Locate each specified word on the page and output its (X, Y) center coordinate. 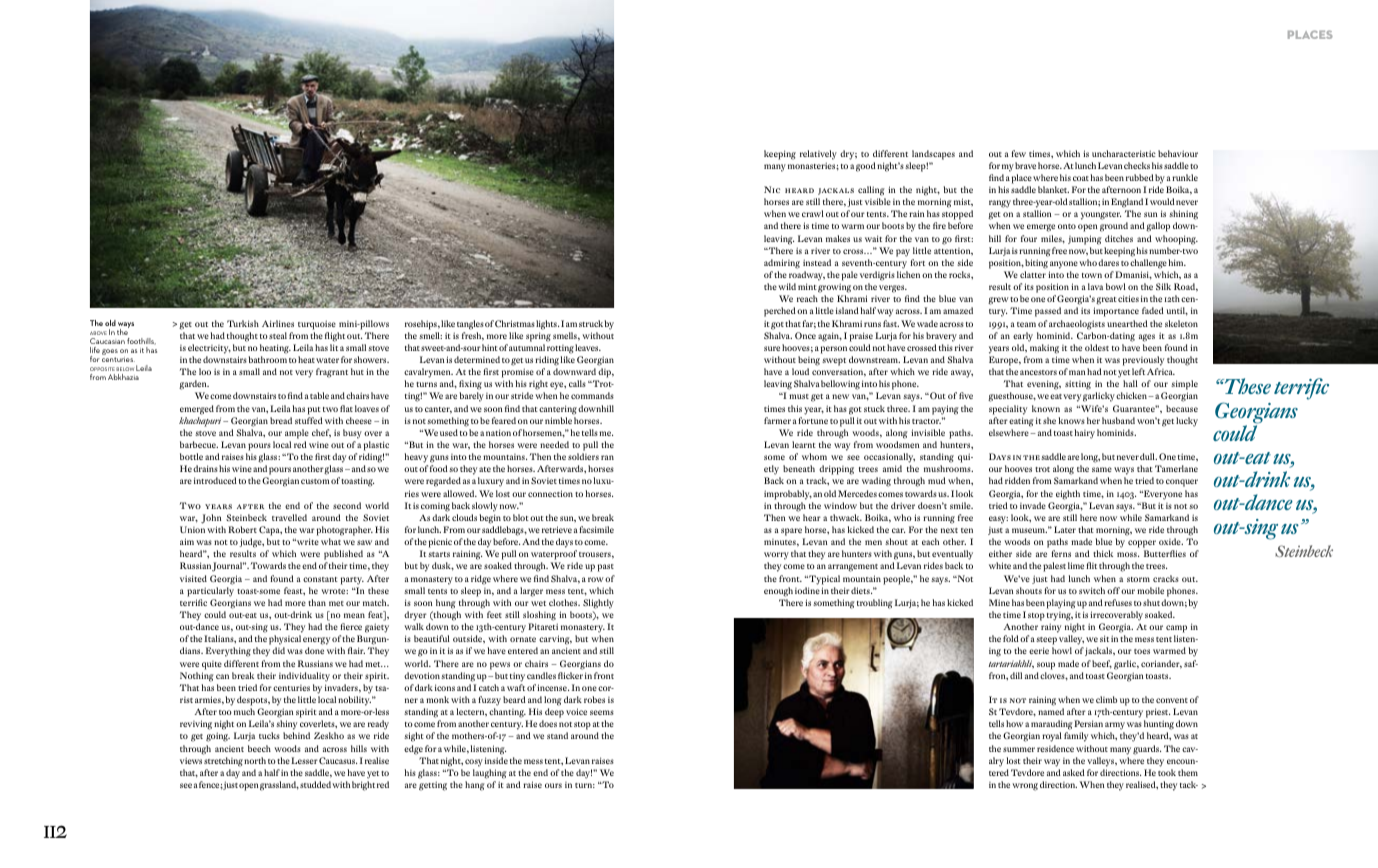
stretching (223, 762)
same (1102, 469)
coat (1081, 178)
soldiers (583, 456)
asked (1074, 772)
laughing (490, 774)
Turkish (243, 323)
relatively (818, 155)
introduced (215, 480)
